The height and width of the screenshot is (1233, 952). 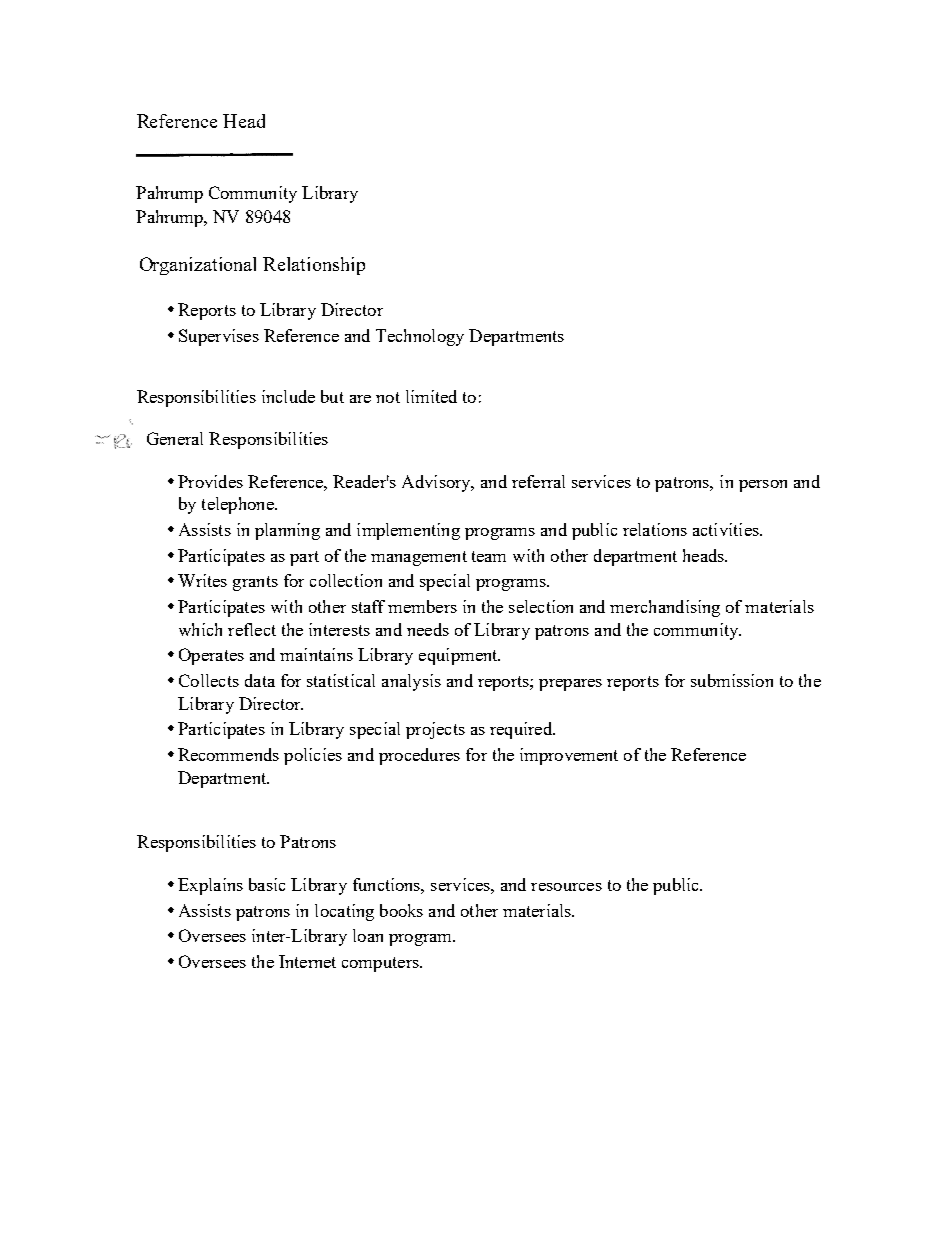 What do you see at coordinates (420, 337) in the screenshot?
I see `Technology` at bounding box center [420, 337].
